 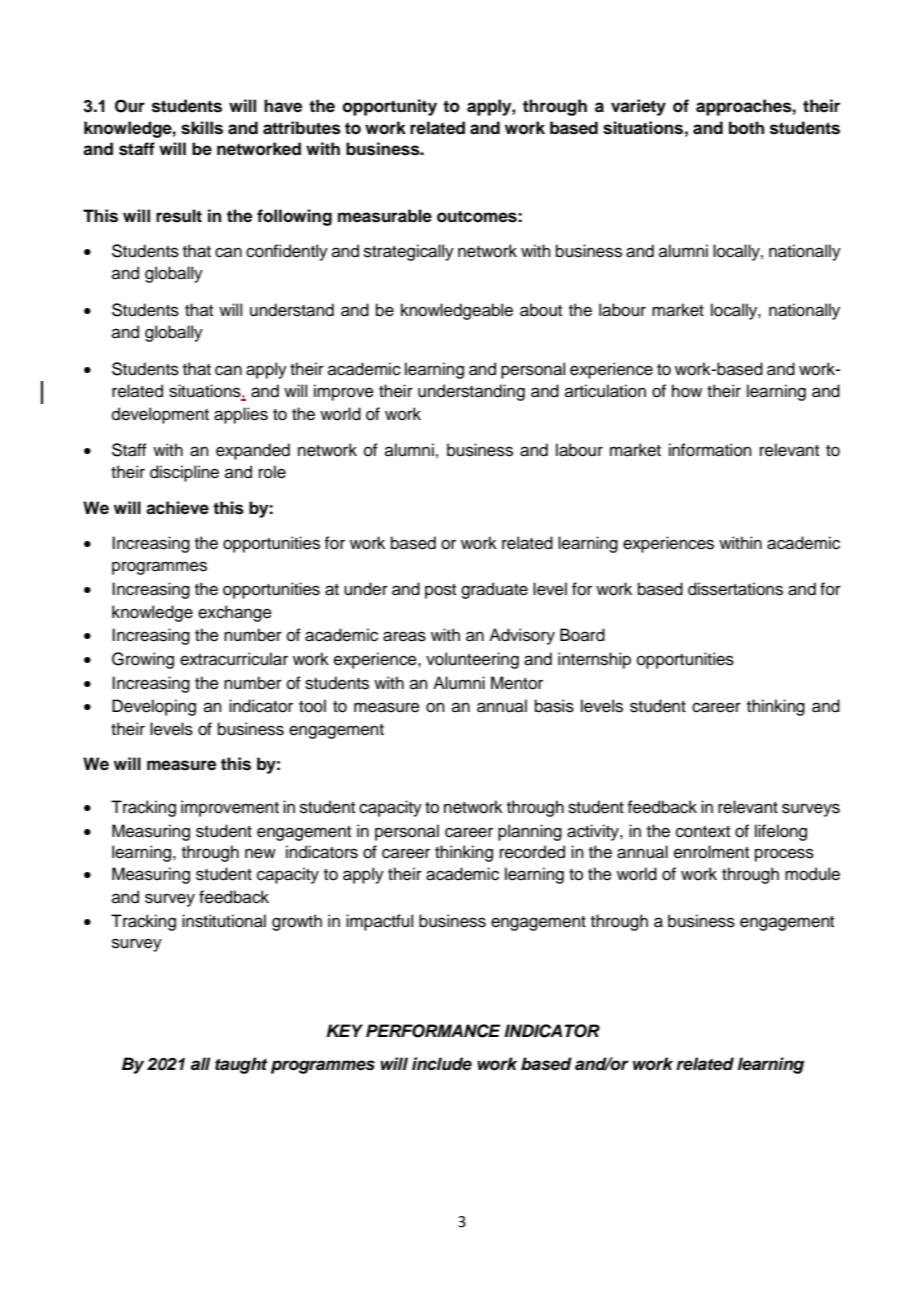 I want to click on dissertations, so click(x=735, y=589).
